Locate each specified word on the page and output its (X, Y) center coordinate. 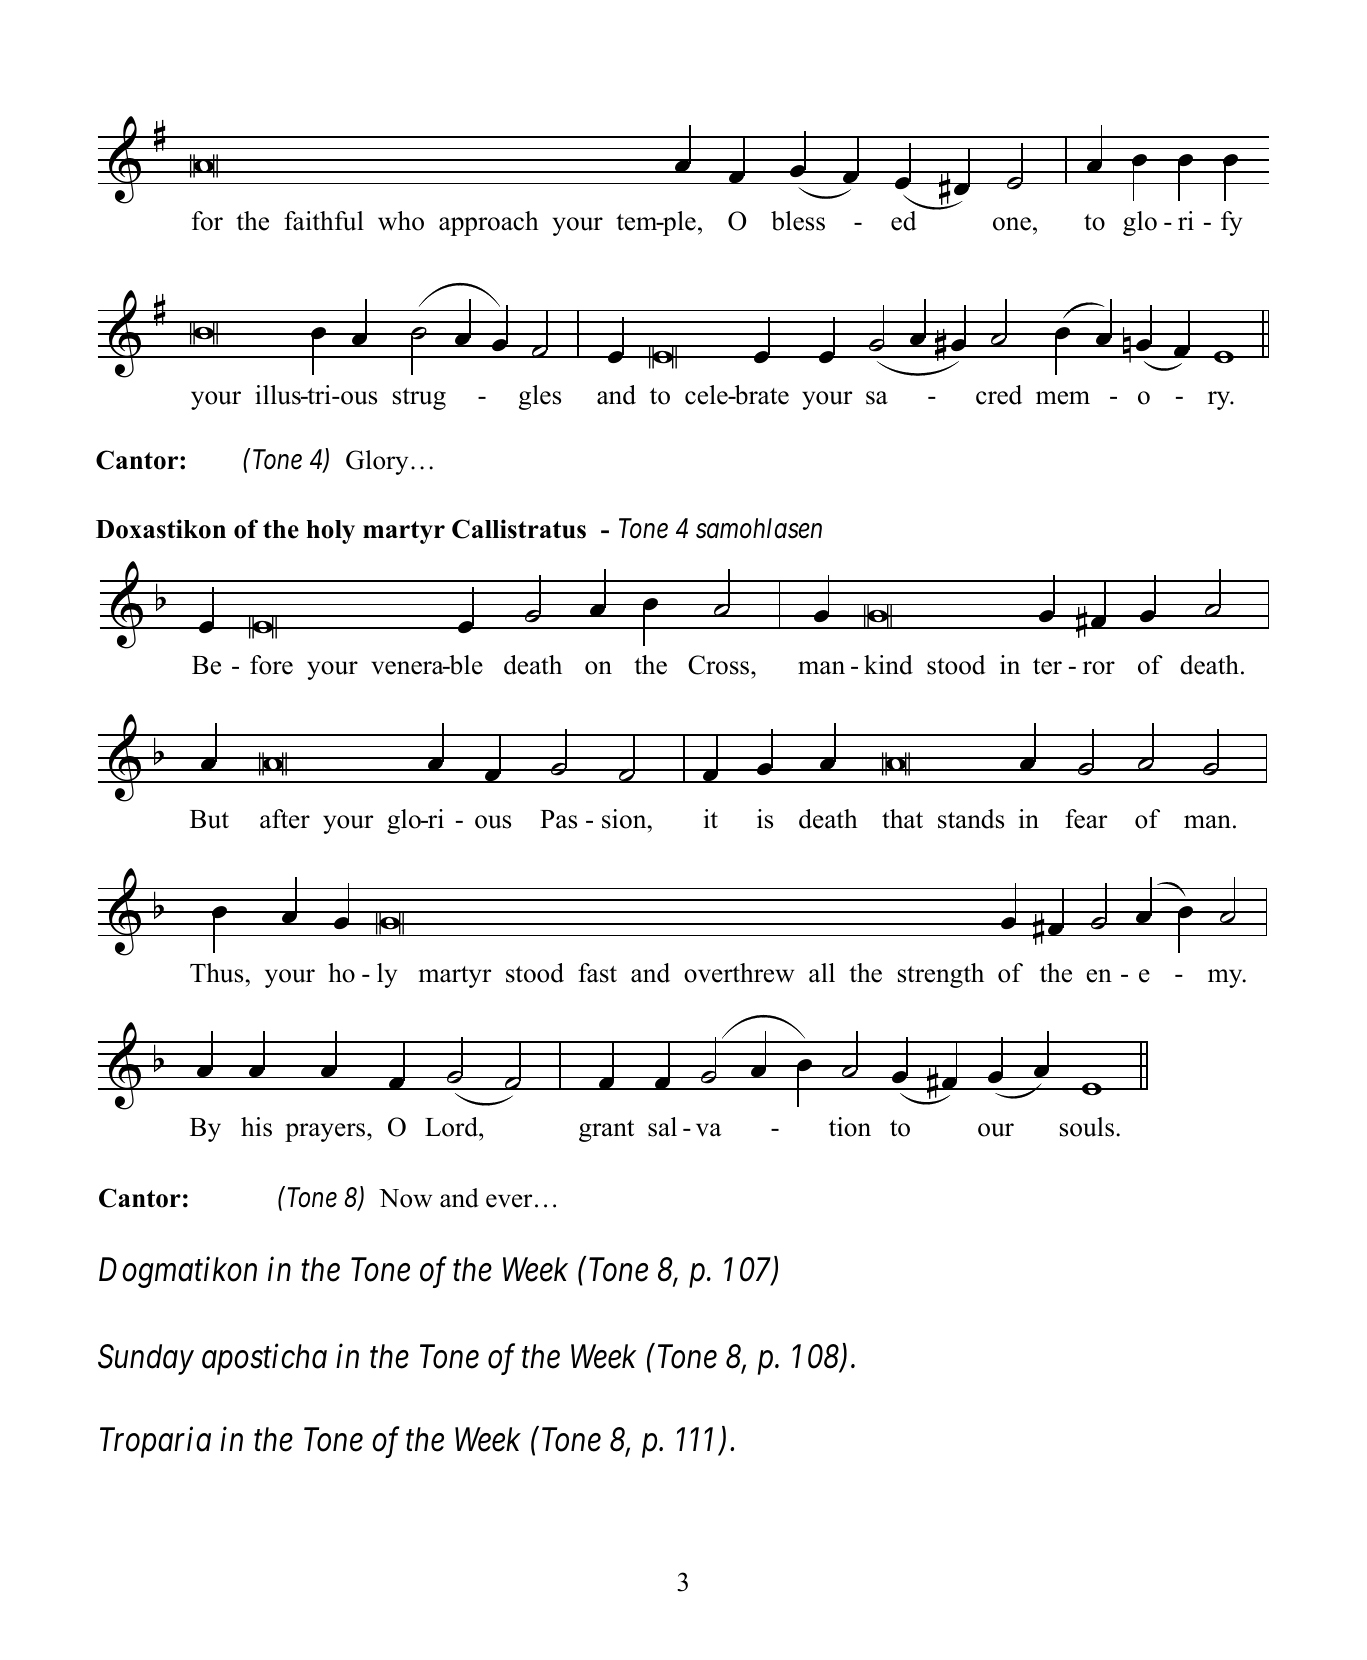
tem (638, 222)
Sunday (146, 1359)
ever (509, 1201)
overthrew (739, 973)
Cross (720, 665)
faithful (324, 221)
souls (1087, 1127)
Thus (216, 973)
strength (941, 975)
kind (888, 665)
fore (271, 665)
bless (798, 221)
